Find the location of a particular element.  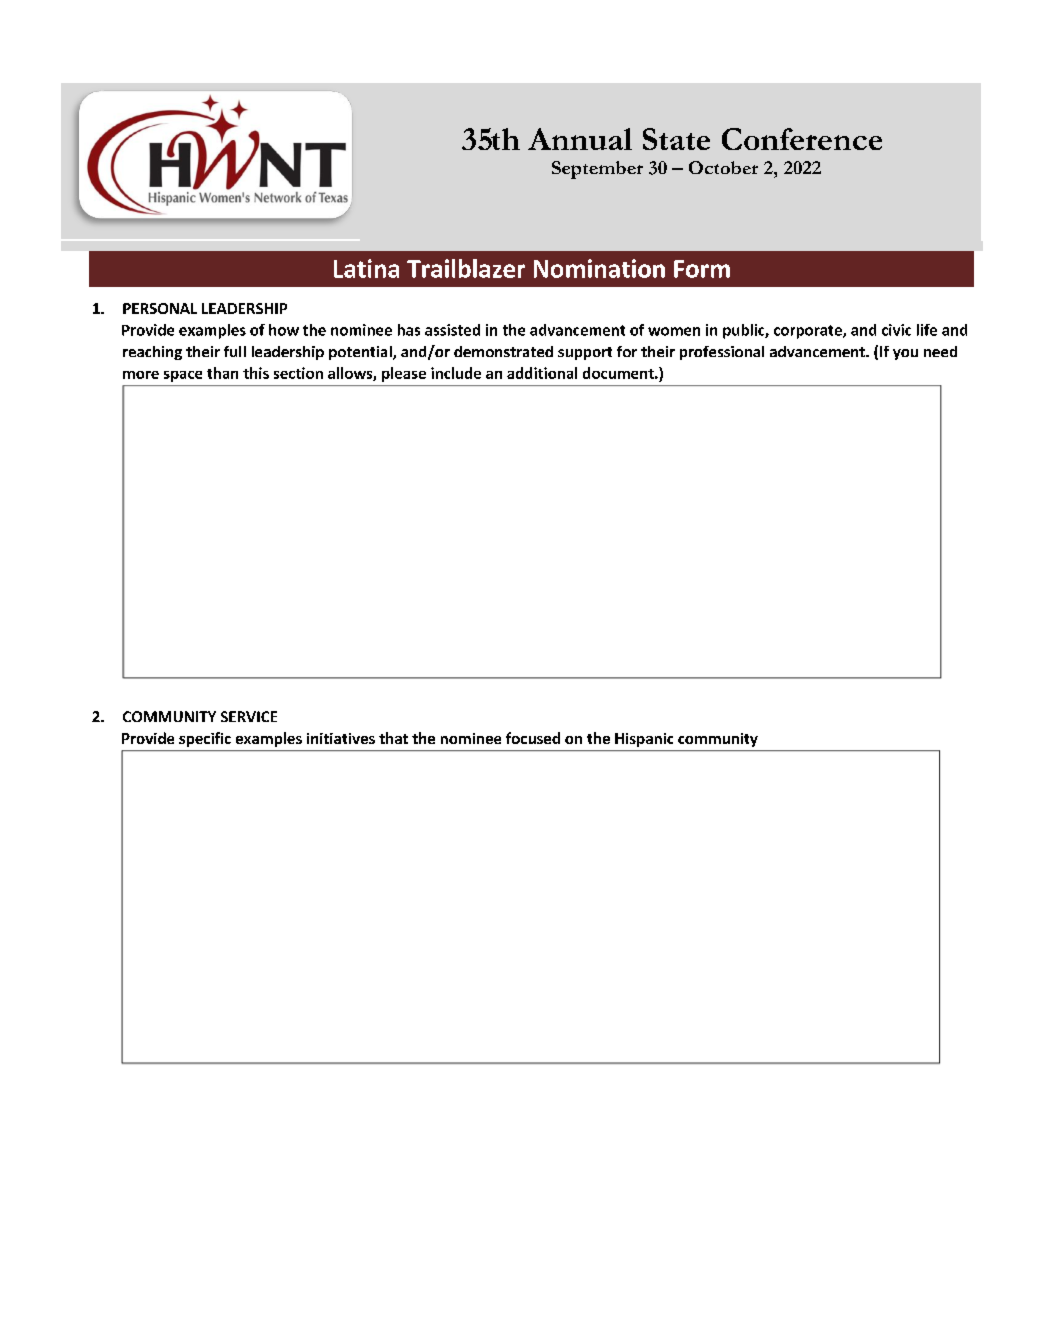

additional is located at coordinates (542, 373).
